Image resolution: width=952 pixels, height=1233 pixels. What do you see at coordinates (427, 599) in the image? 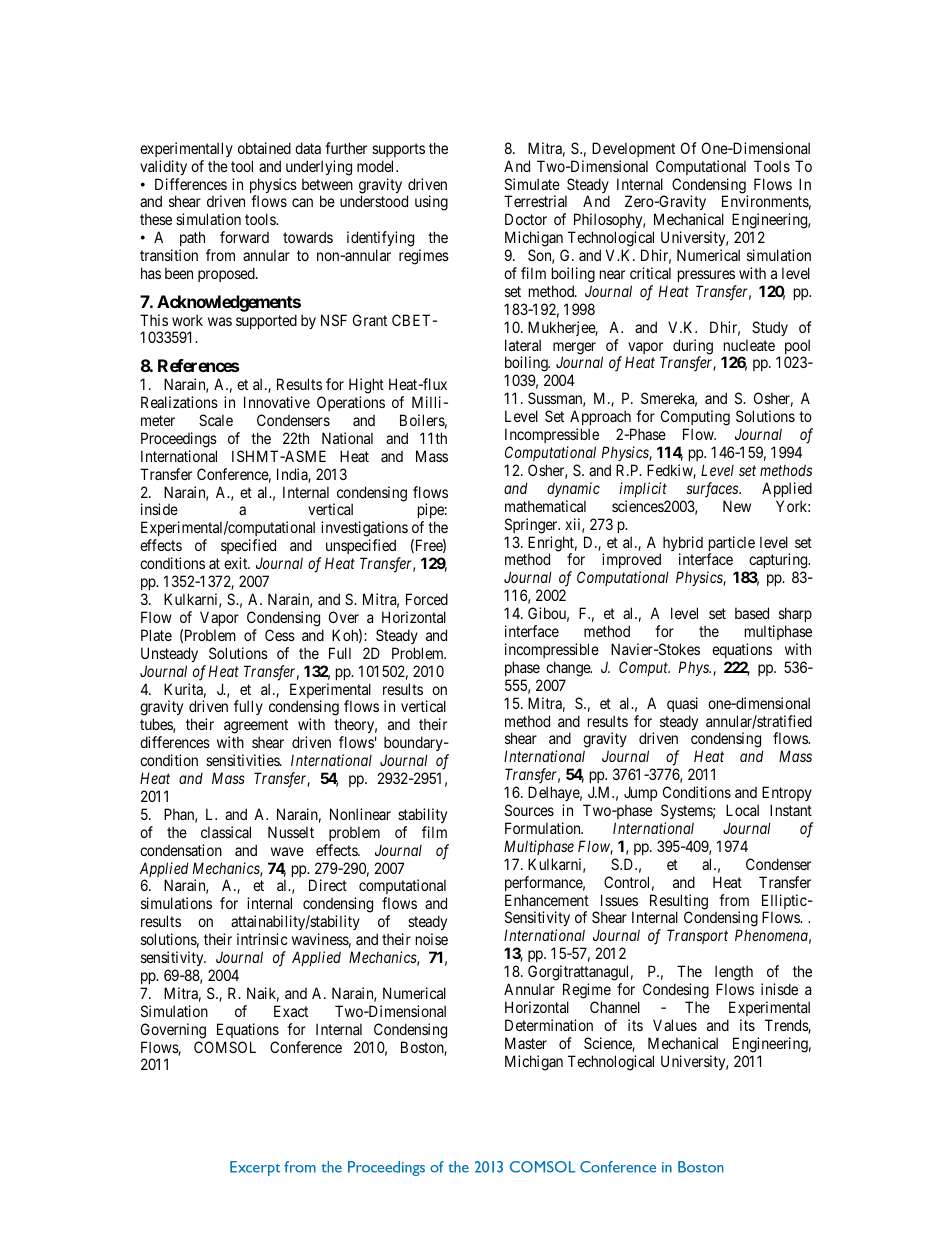
I see `Forced` at bounding box center [427, 599].
